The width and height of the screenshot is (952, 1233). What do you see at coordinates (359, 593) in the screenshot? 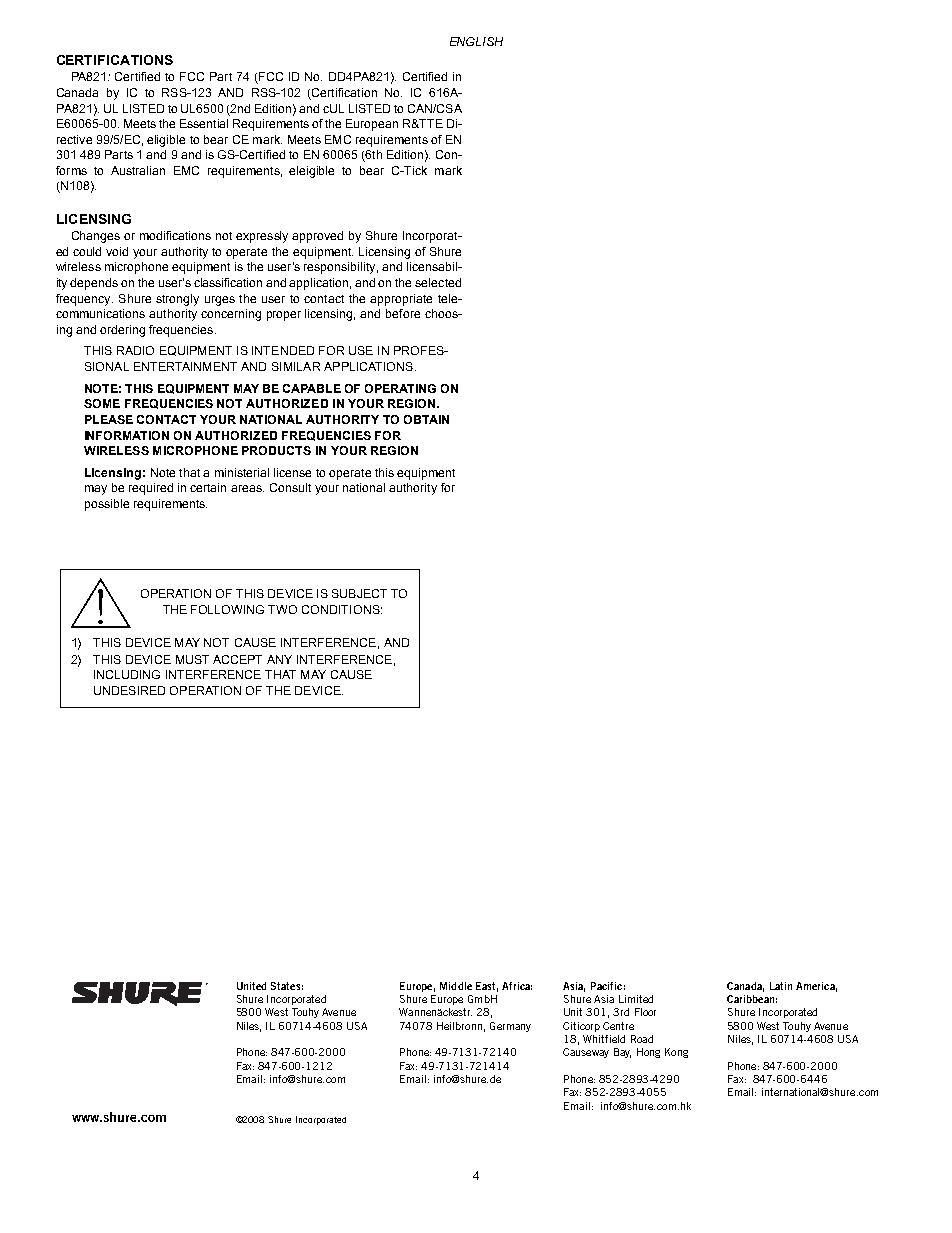
I see `SUBJECT` at bounding box center [359, 593].
